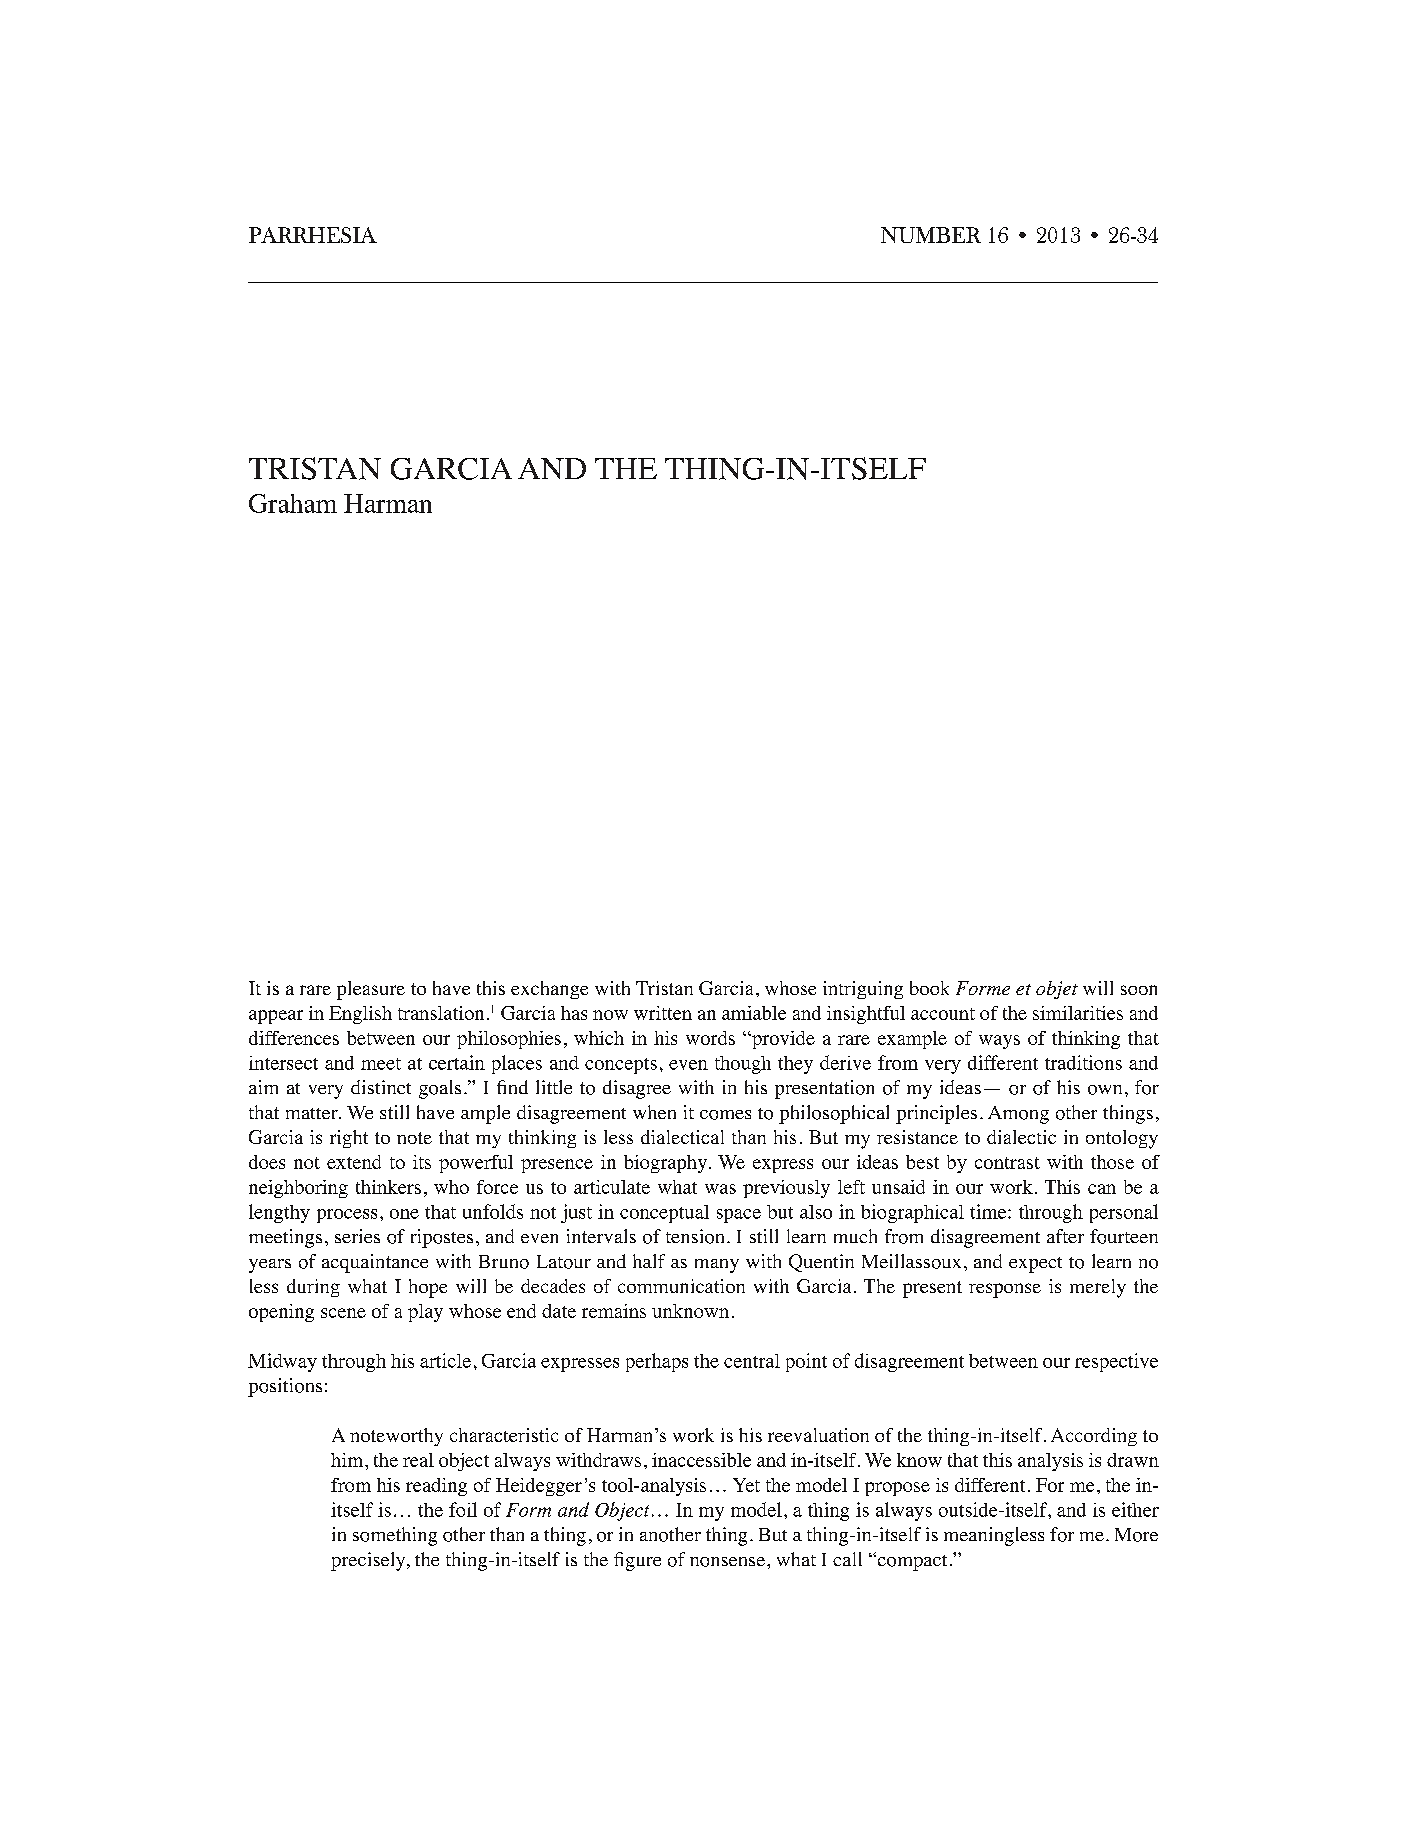  I want to click on Graham, so click(293, 503).
